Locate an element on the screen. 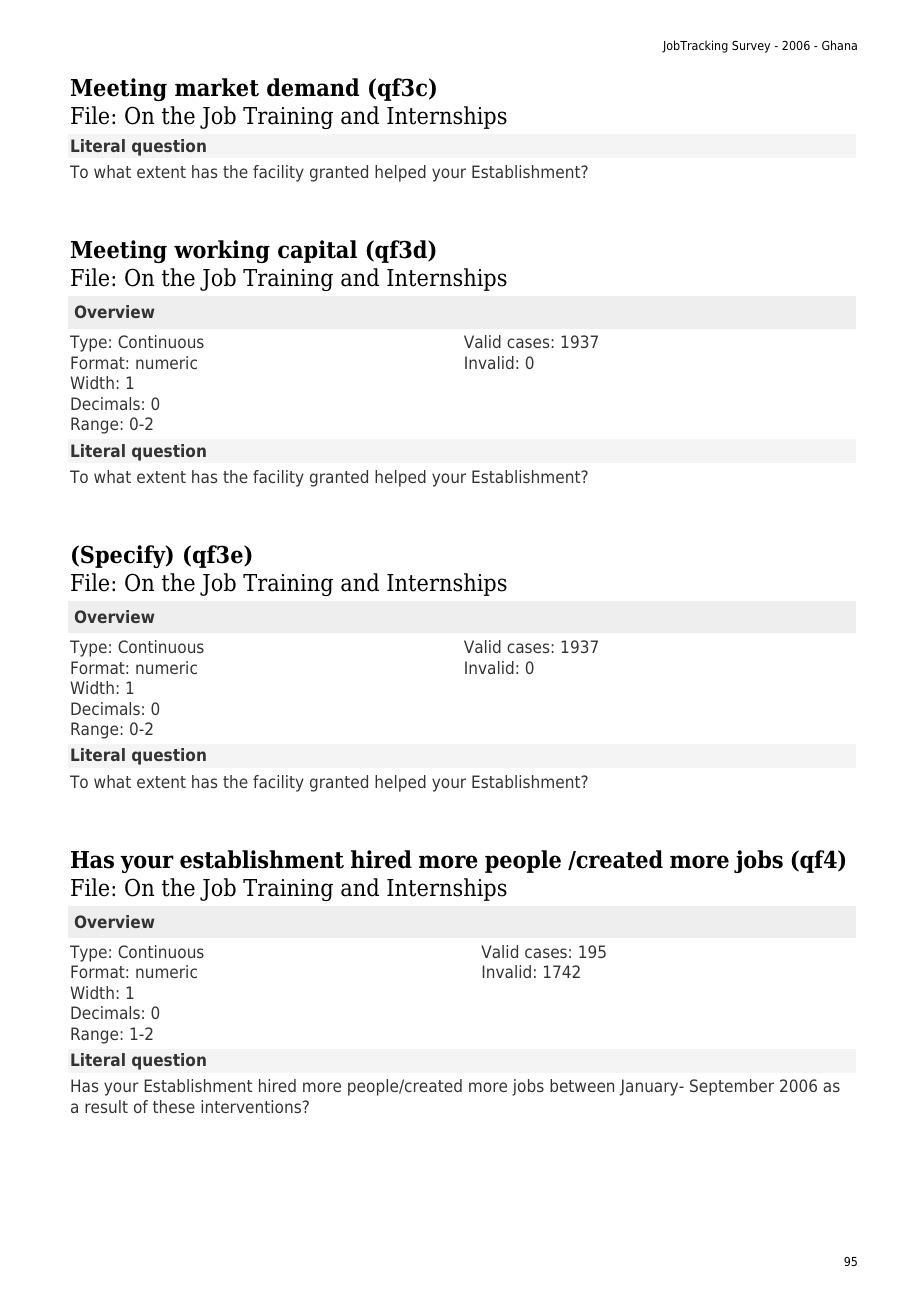 The height and width of the screenshot is (1308, 924). market is located at coordinates (217, 87).
